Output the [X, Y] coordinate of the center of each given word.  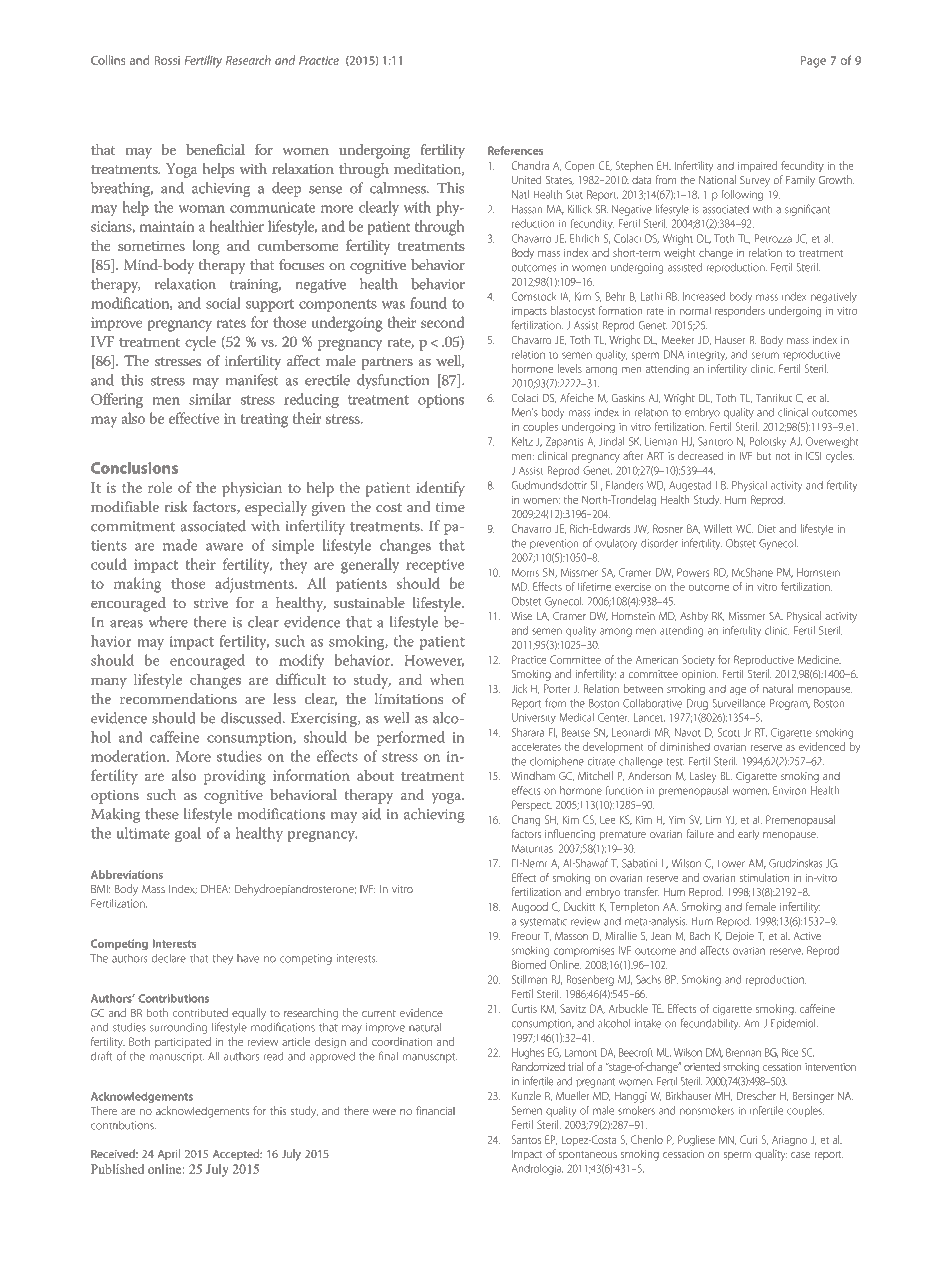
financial [435, 1110]
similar [210, 399]
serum [765, 355]
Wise [521, 616]
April [169, 1155]
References [515, 150]
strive [211, 603]
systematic [543, 922]
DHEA [215, 889]
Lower [731, 863]
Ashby [694, 617]
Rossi [167, 60]
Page [813, 62]
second [442, 322]
